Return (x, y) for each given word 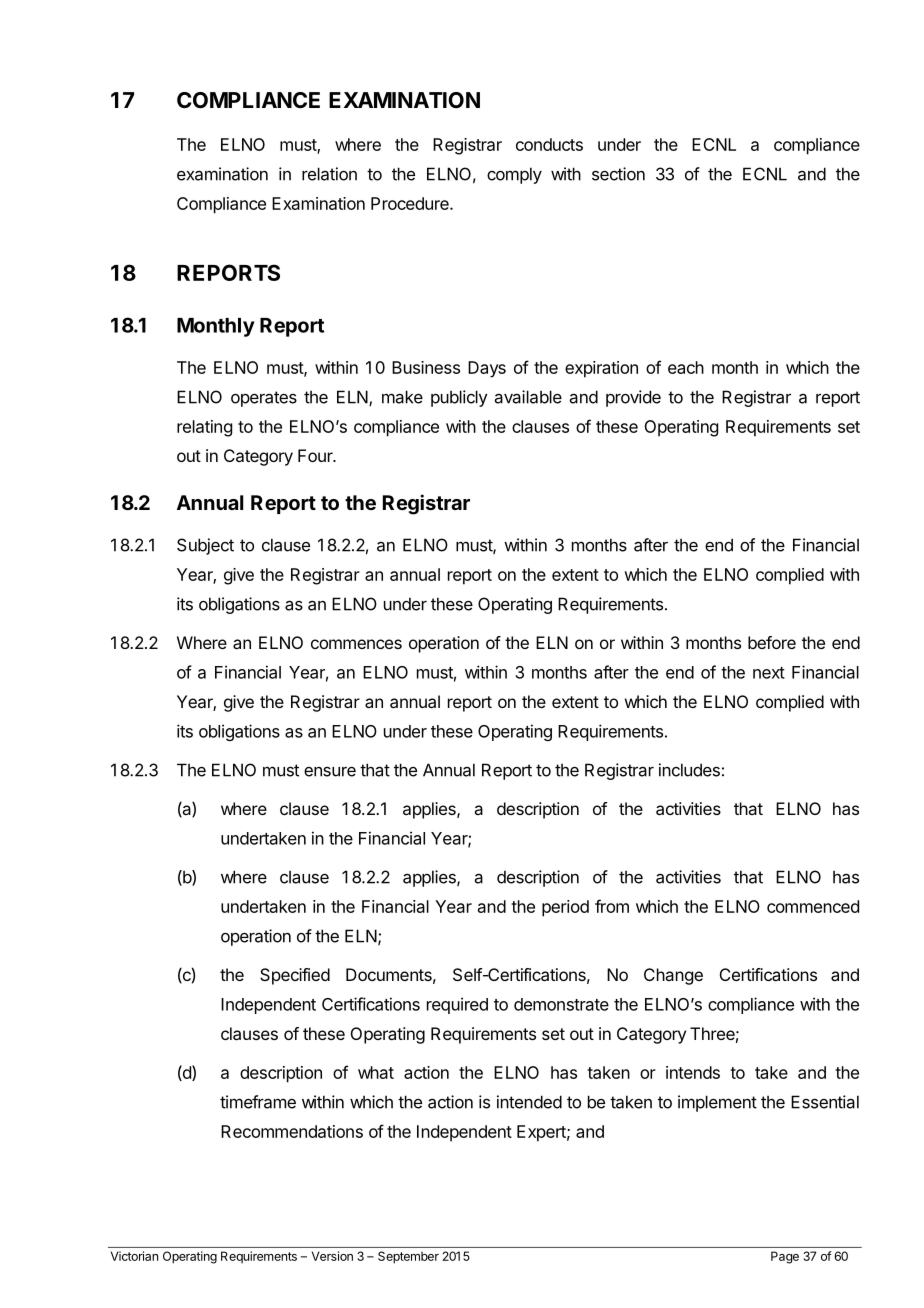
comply (514, 175)
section (618, 174)
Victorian (134, 1256)
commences (356, 644)
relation (329, 174)
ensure (330, 772)
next (769, 673)
